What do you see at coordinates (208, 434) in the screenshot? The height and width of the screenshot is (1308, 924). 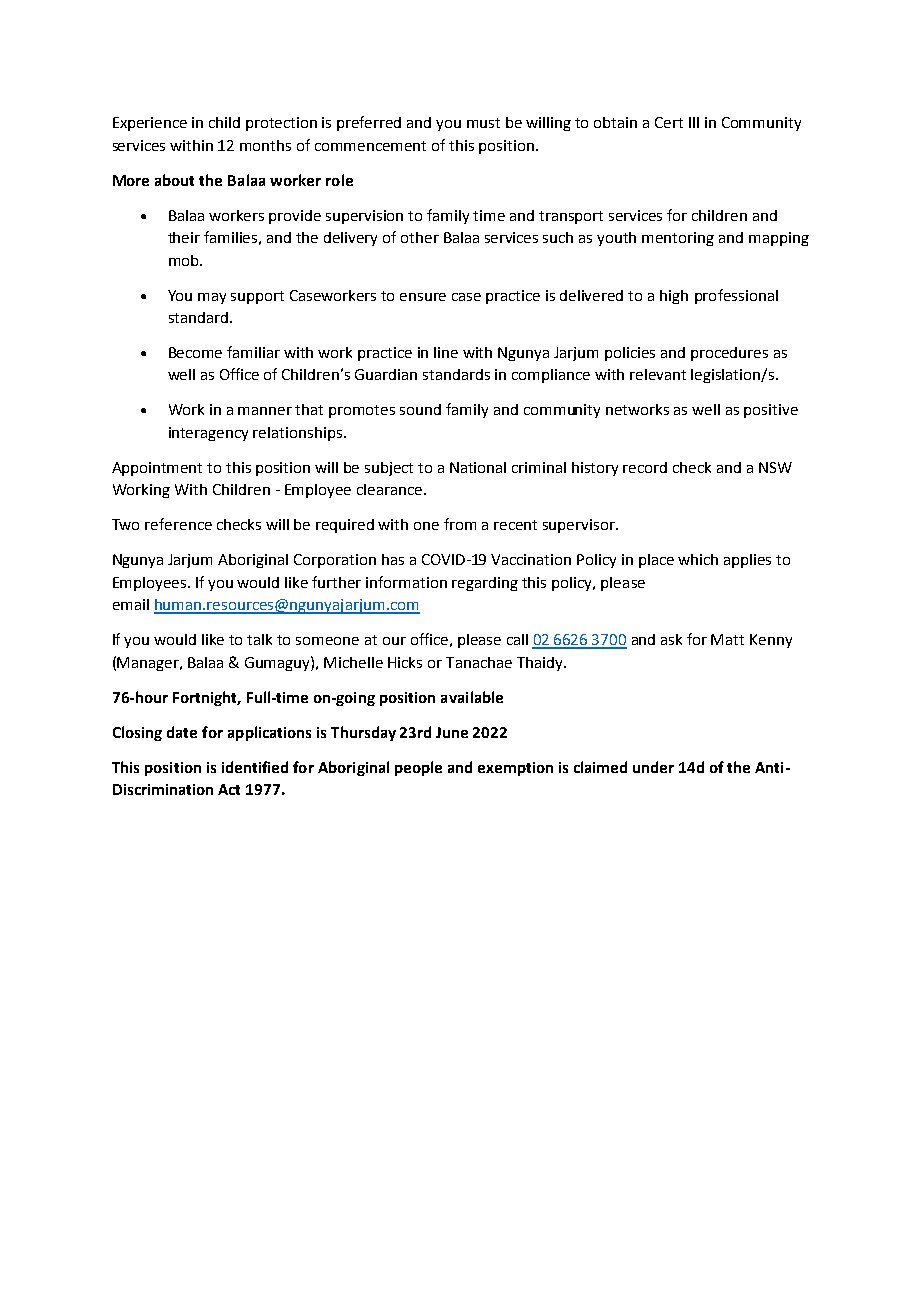 I see `interagency` at bounding box center [208, 434].
